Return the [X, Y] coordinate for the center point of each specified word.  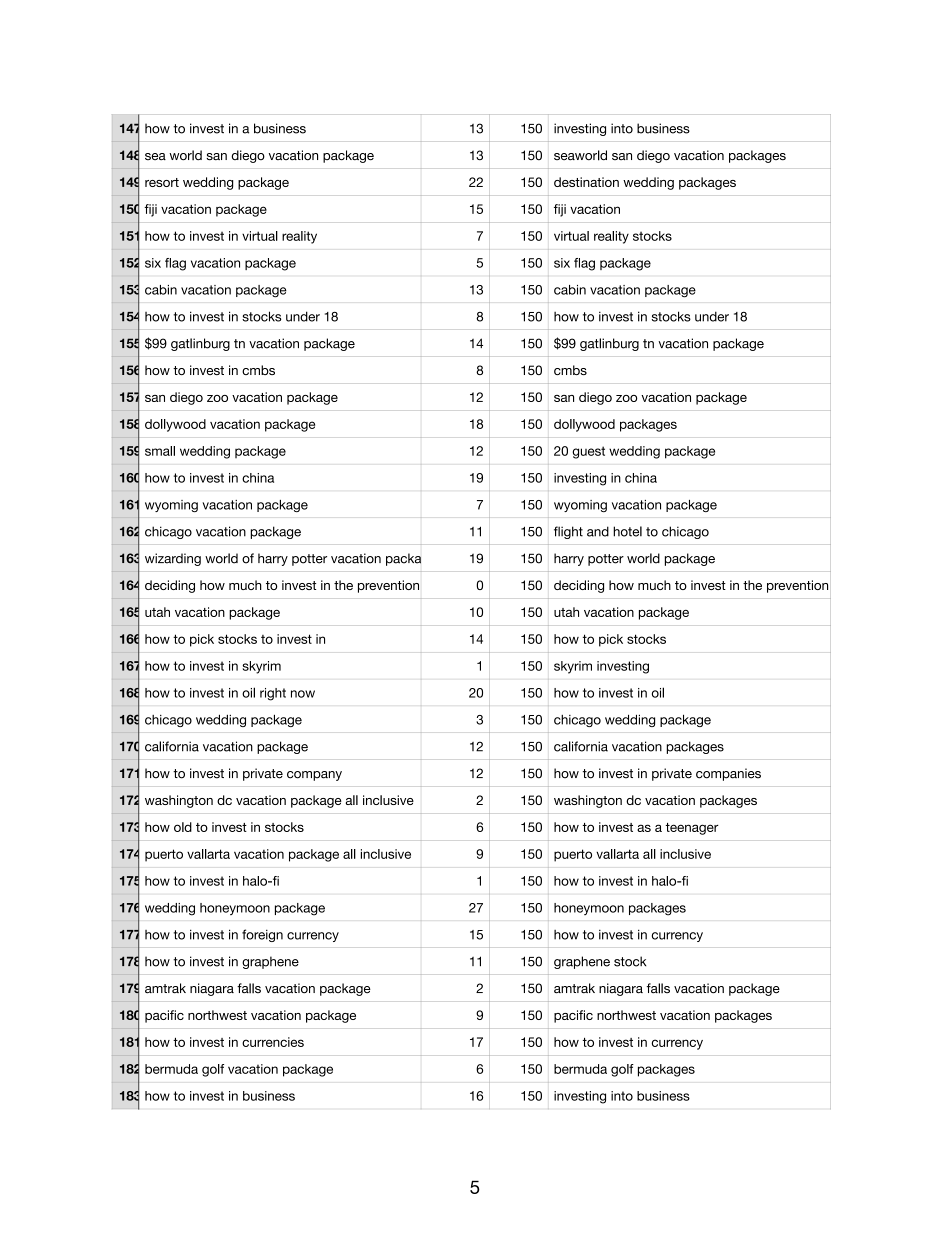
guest [588, 452]
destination [586, 182]
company [314, 776]
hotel [627, 531]
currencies [273, 1042]
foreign [262, 935]
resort [162, 182]
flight [568, 532]
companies [728, 774]
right [273, 694]
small [160, 451]
